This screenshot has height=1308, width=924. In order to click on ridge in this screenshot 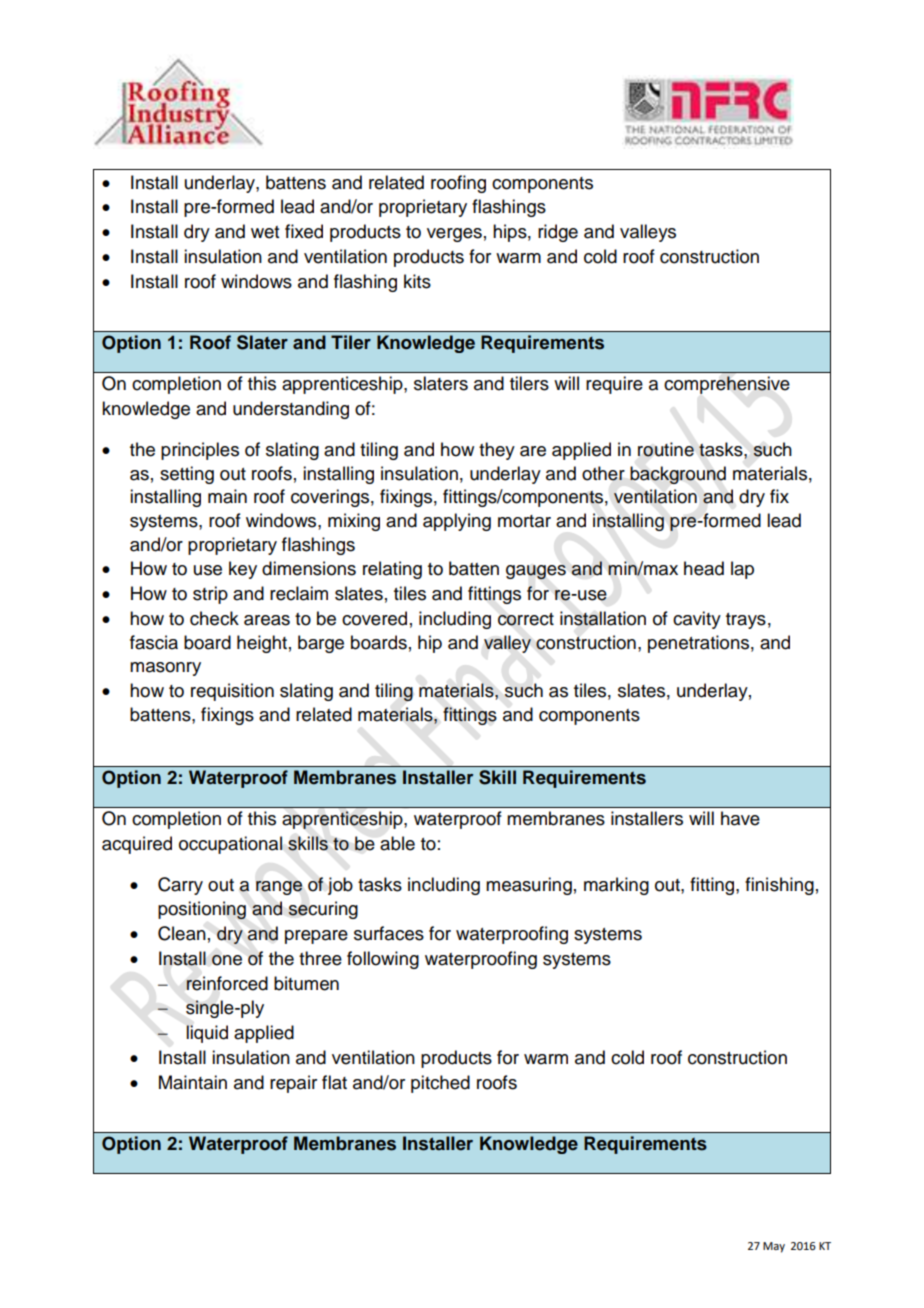, I will do `click(558, 233)`.
